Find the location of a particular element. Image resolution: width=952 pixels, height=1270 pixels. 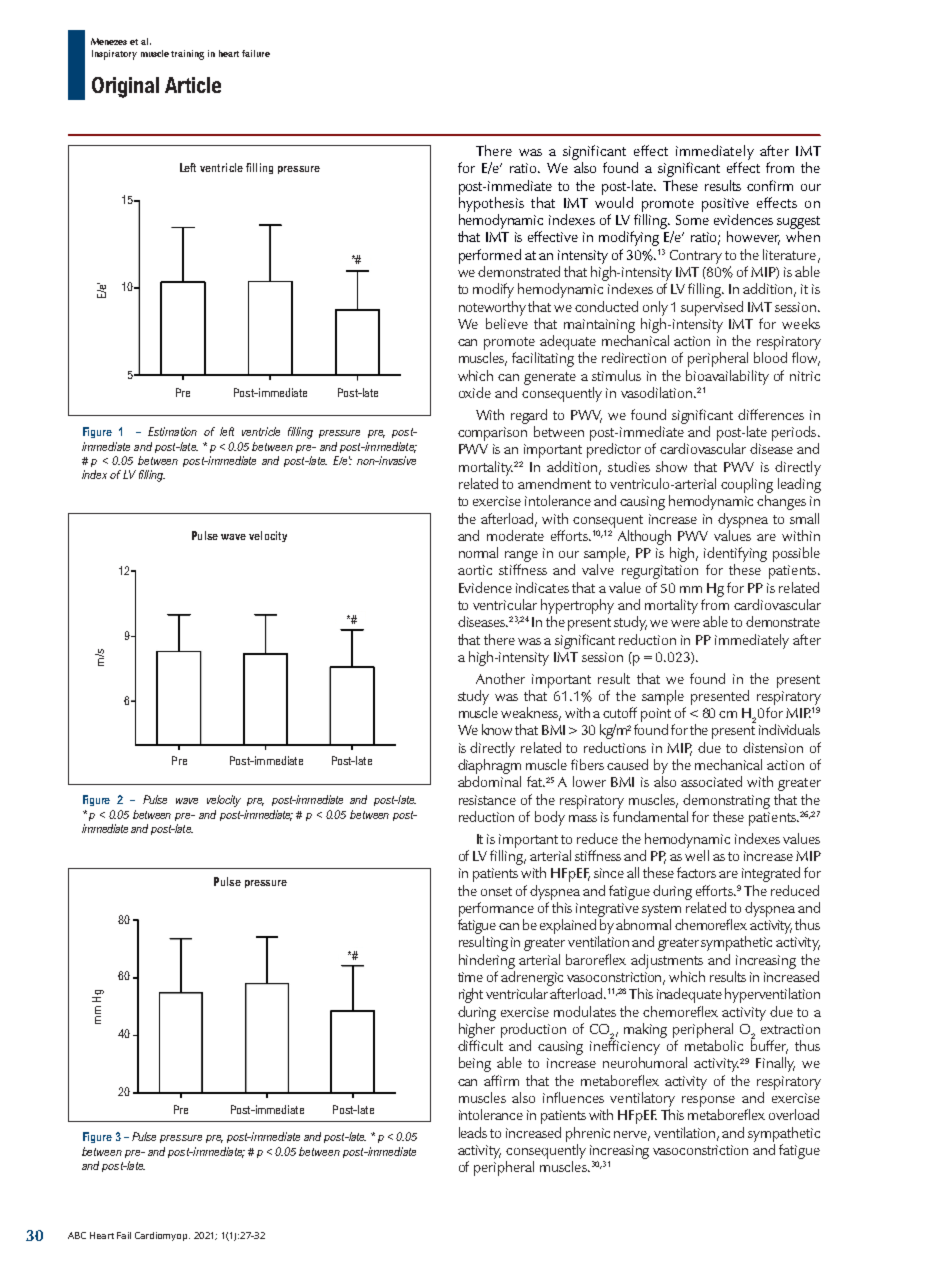

confirm is located at coordinates (770, 185).
